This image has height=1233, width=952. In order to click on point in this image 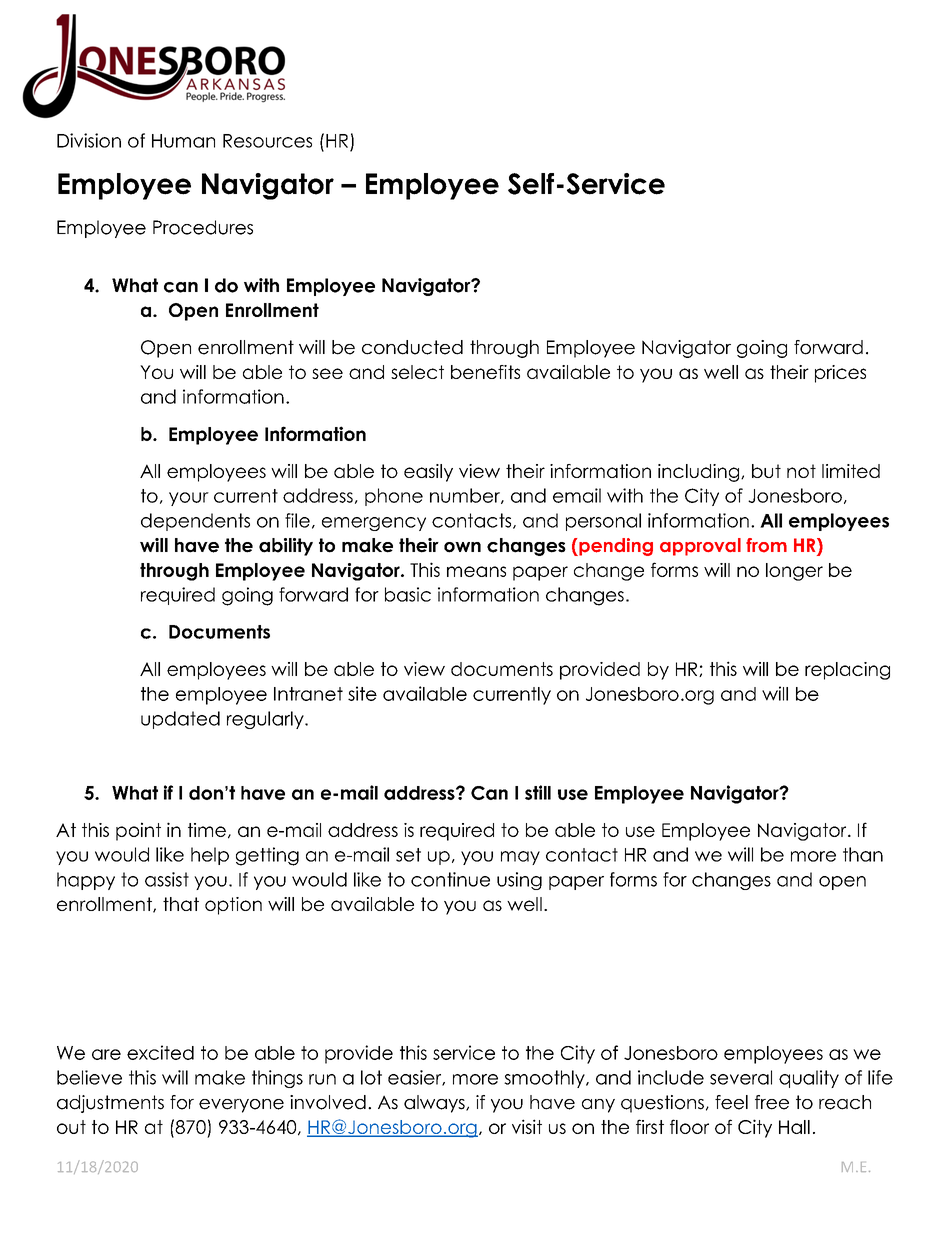, I will do `click(138, 831)`.
